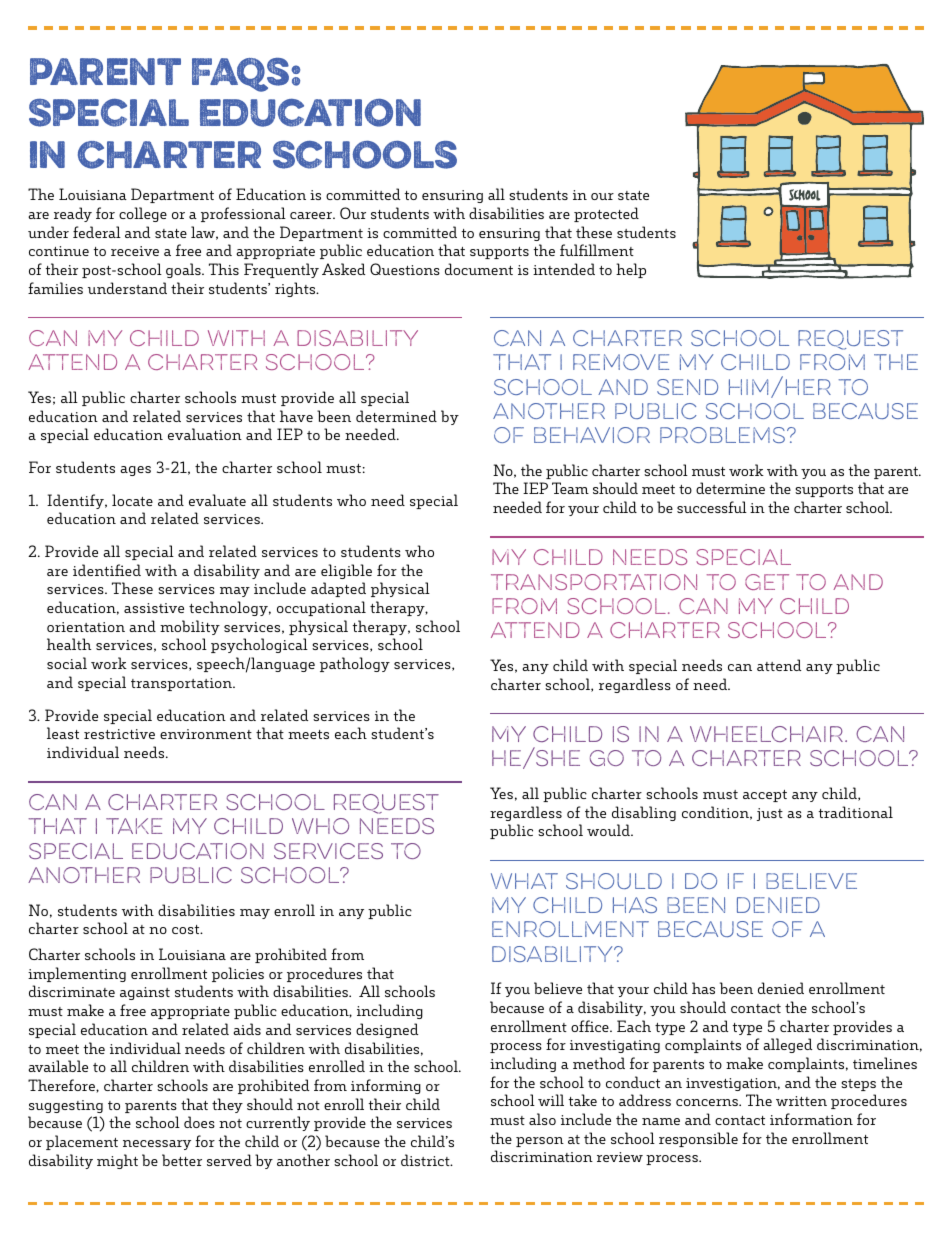  What do you see at coordinates (479, 269) in the page?
I see `document` at bounding box center [479, 269].
